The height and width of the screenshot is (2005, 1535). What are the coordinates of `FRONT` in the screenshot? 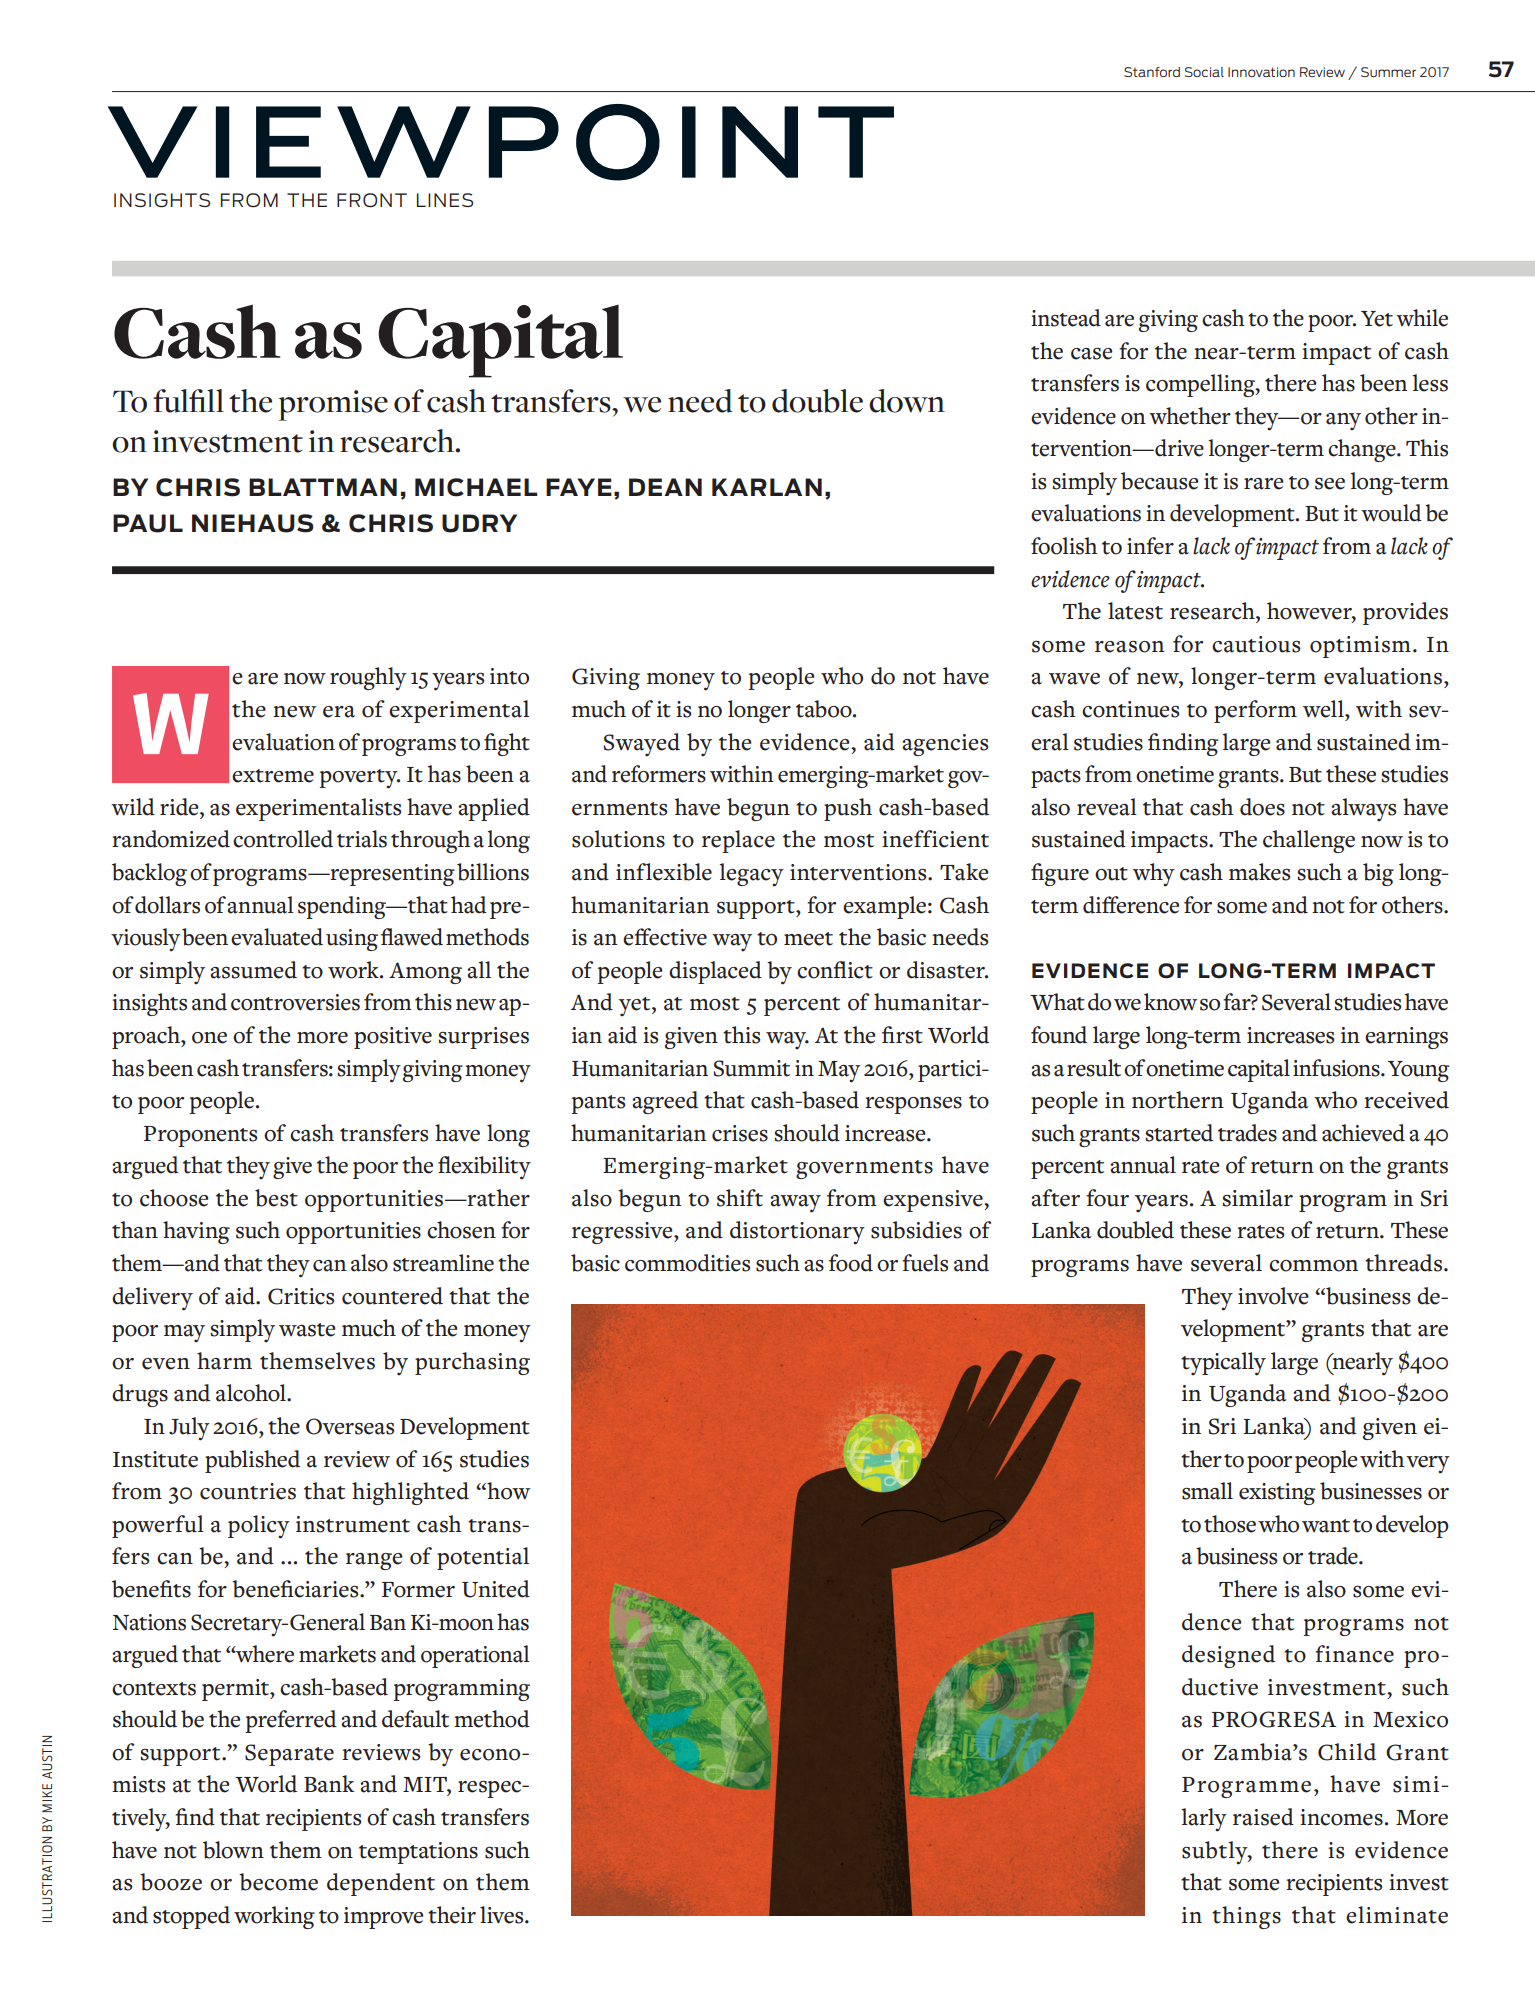 It's located at (372, 200).
